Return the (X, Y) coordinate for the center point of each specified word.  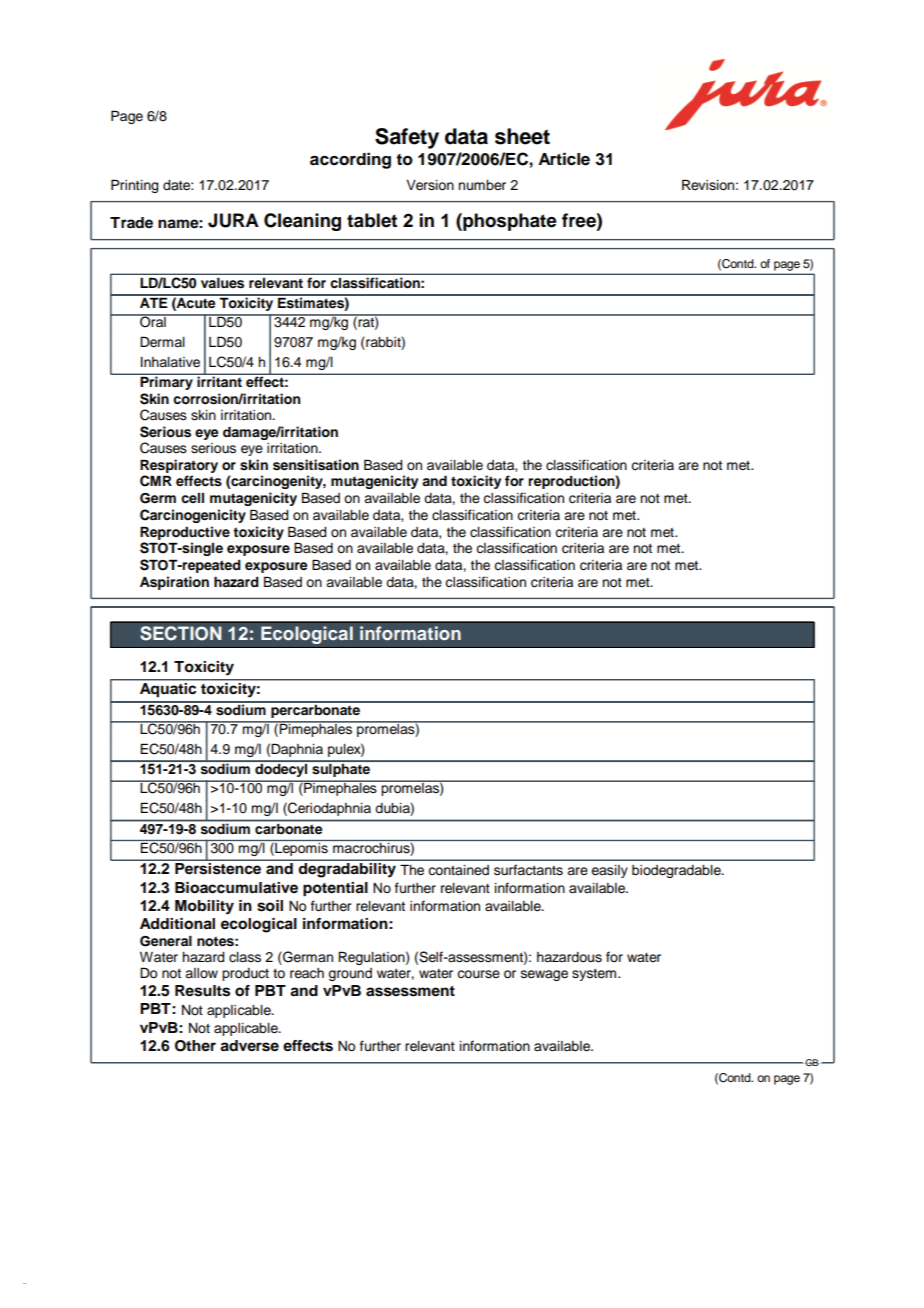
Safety (407, 138)
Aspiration (174, 583)
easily (609, 871)
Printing (134, 186)
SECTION (181, 633)
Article (564, 159)
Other (195, 1046)
